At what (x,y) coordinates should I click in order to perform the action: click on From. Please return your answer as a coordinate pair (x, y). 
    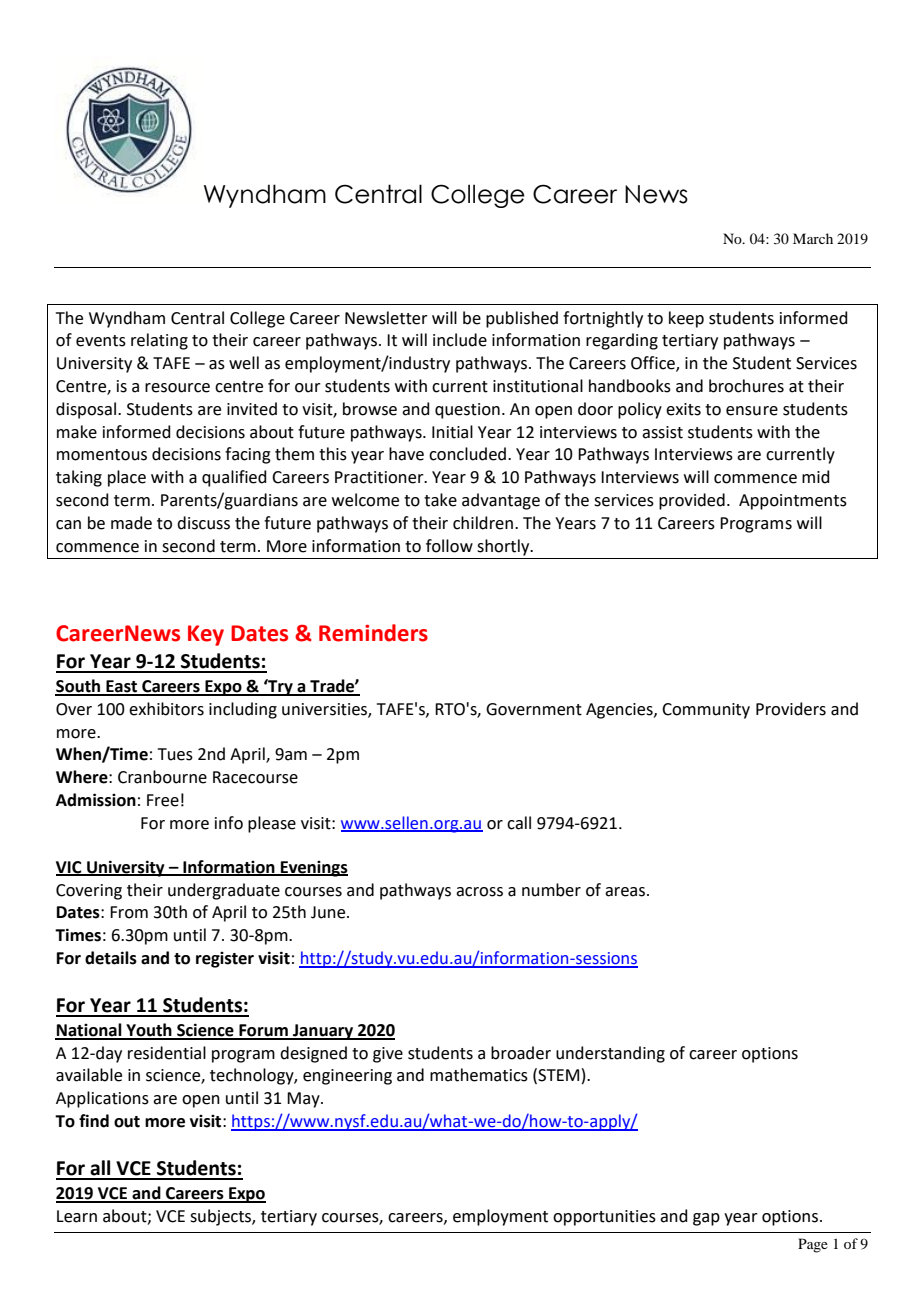
    Looking at the image, I should click on (129, 912).
